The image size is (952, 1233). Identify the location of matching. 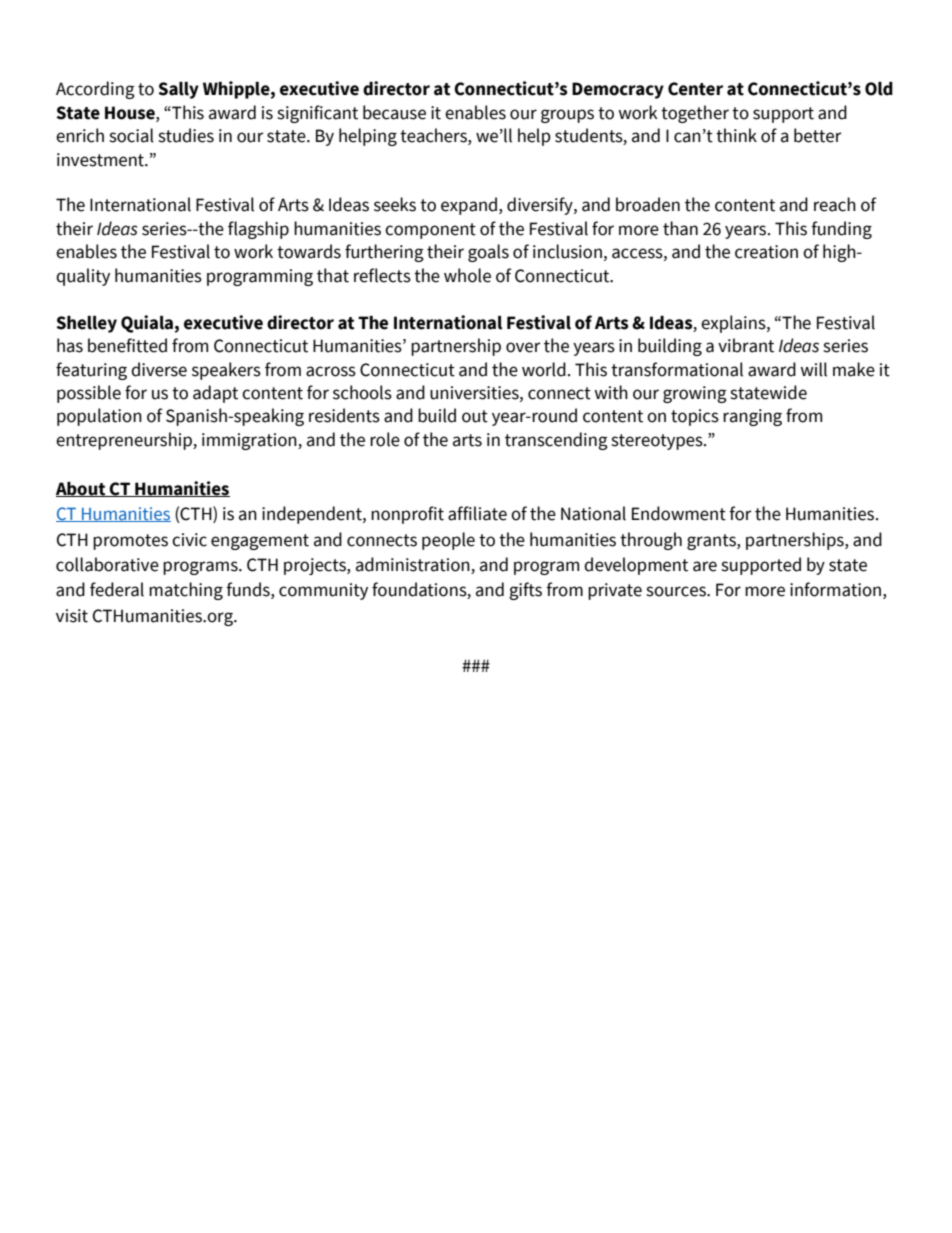
(186, 591).
